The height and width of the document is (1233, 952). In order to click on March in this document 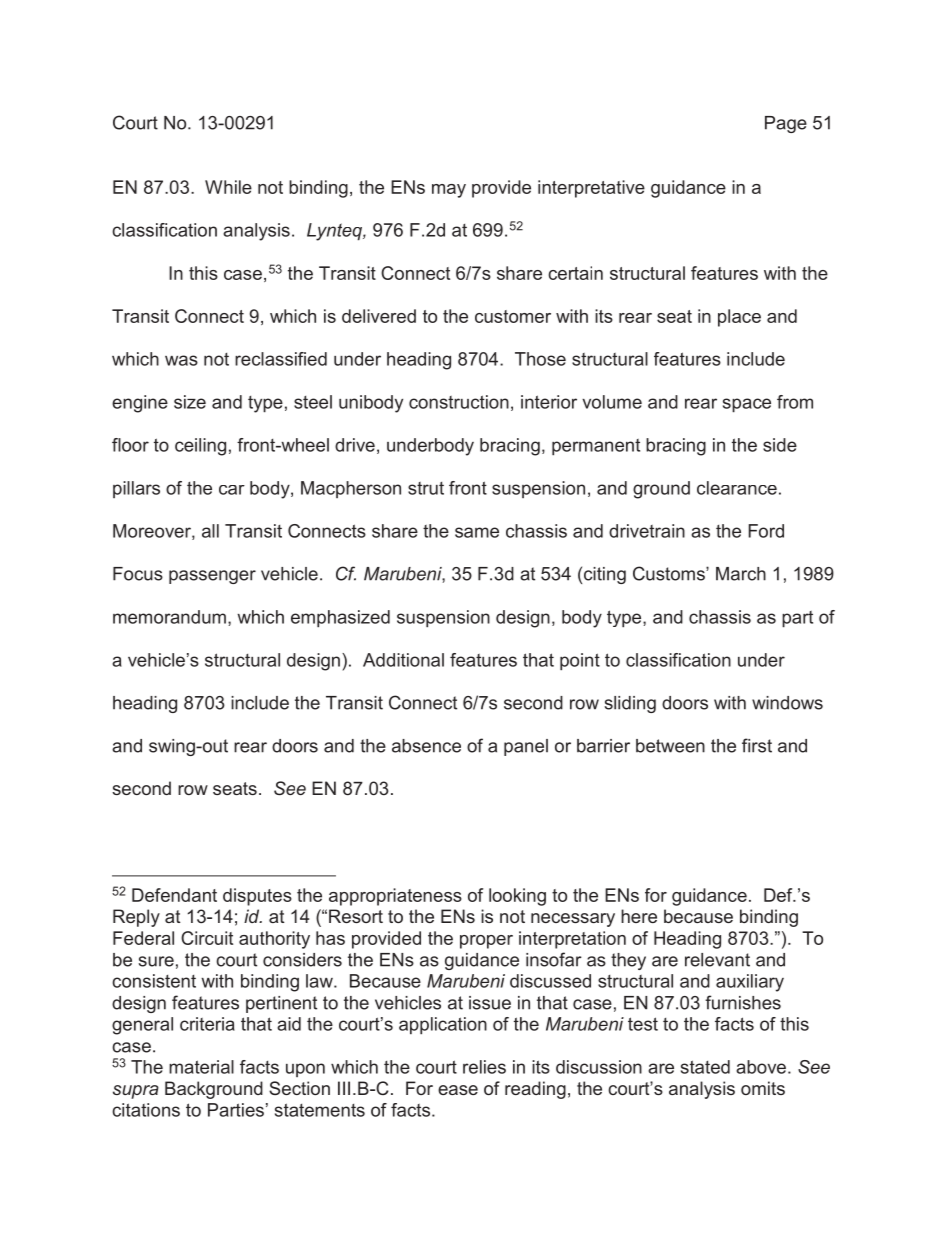, I will do `click(741, 574)`.
